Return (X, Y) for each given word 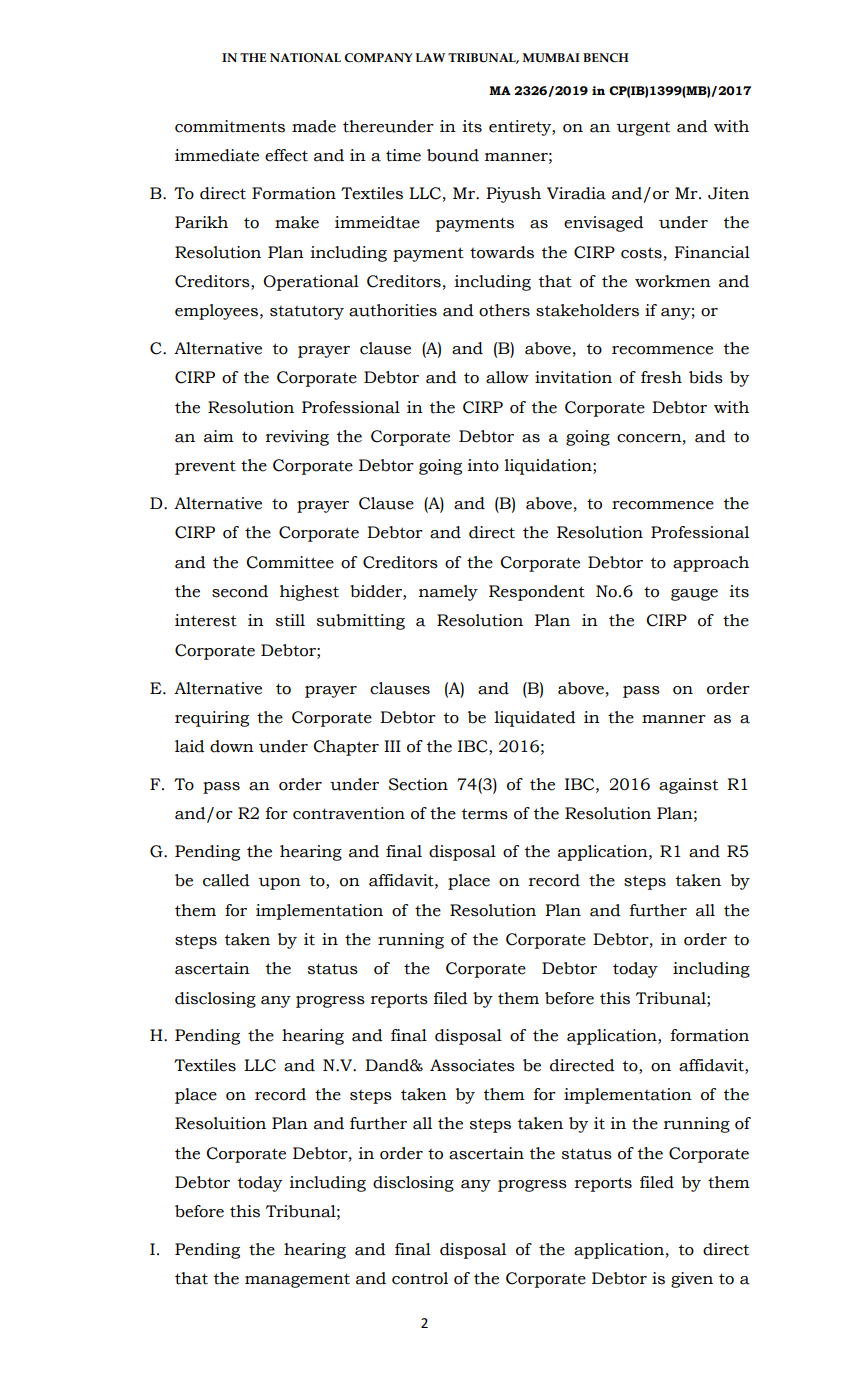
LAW (430, 57)
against (688, 786)
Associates (472, 1065)
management (297, 1280)
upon (280, 884)
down (232, 746)
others (504, 310)
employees (216, 312)
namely (448, 593)
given (692, 1280)
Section (418, 784)
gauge (694, 595)
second (240, 591)
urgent (643, 129)
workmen (673, 281)
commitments (230, 126)
